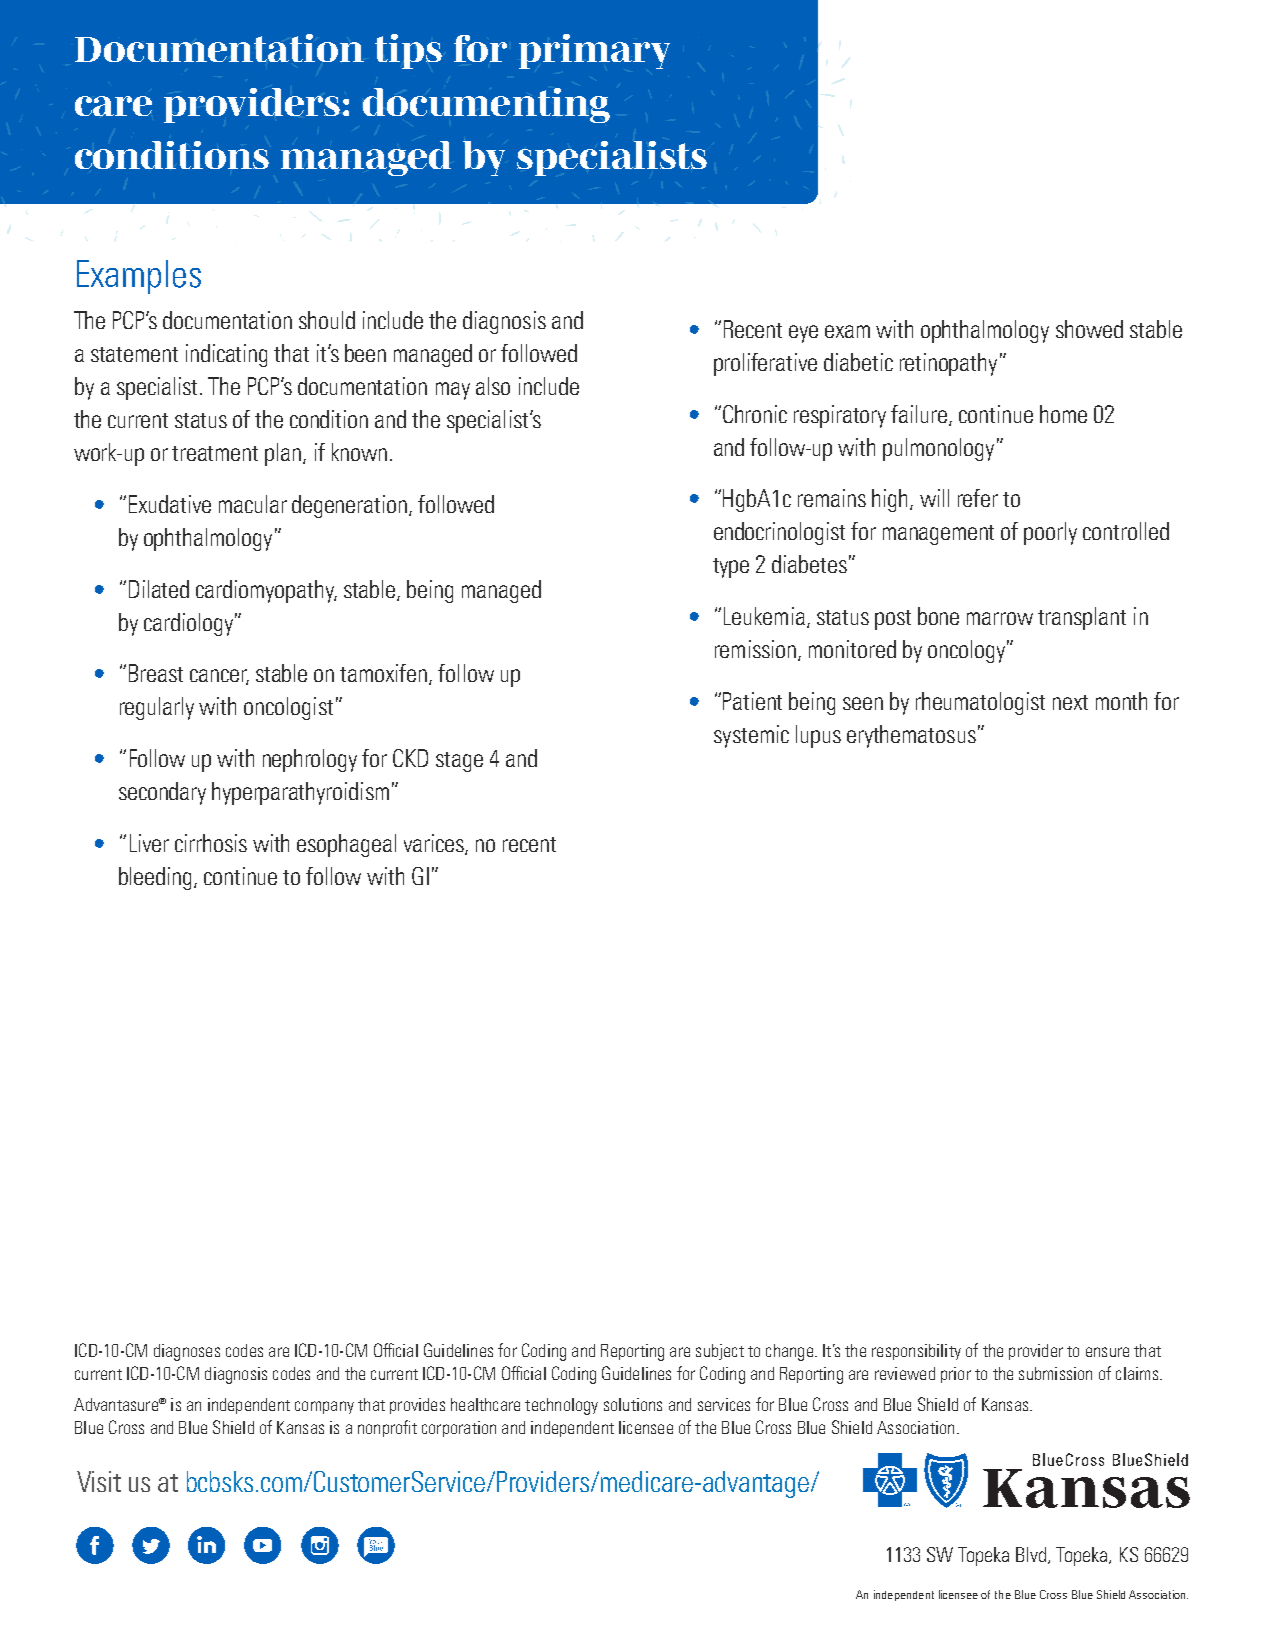 The height and width of the screenshot is (1635, 1264). Describe the element at coordinates (1089, 329) in the screenshot. I see `showed` at that location.
